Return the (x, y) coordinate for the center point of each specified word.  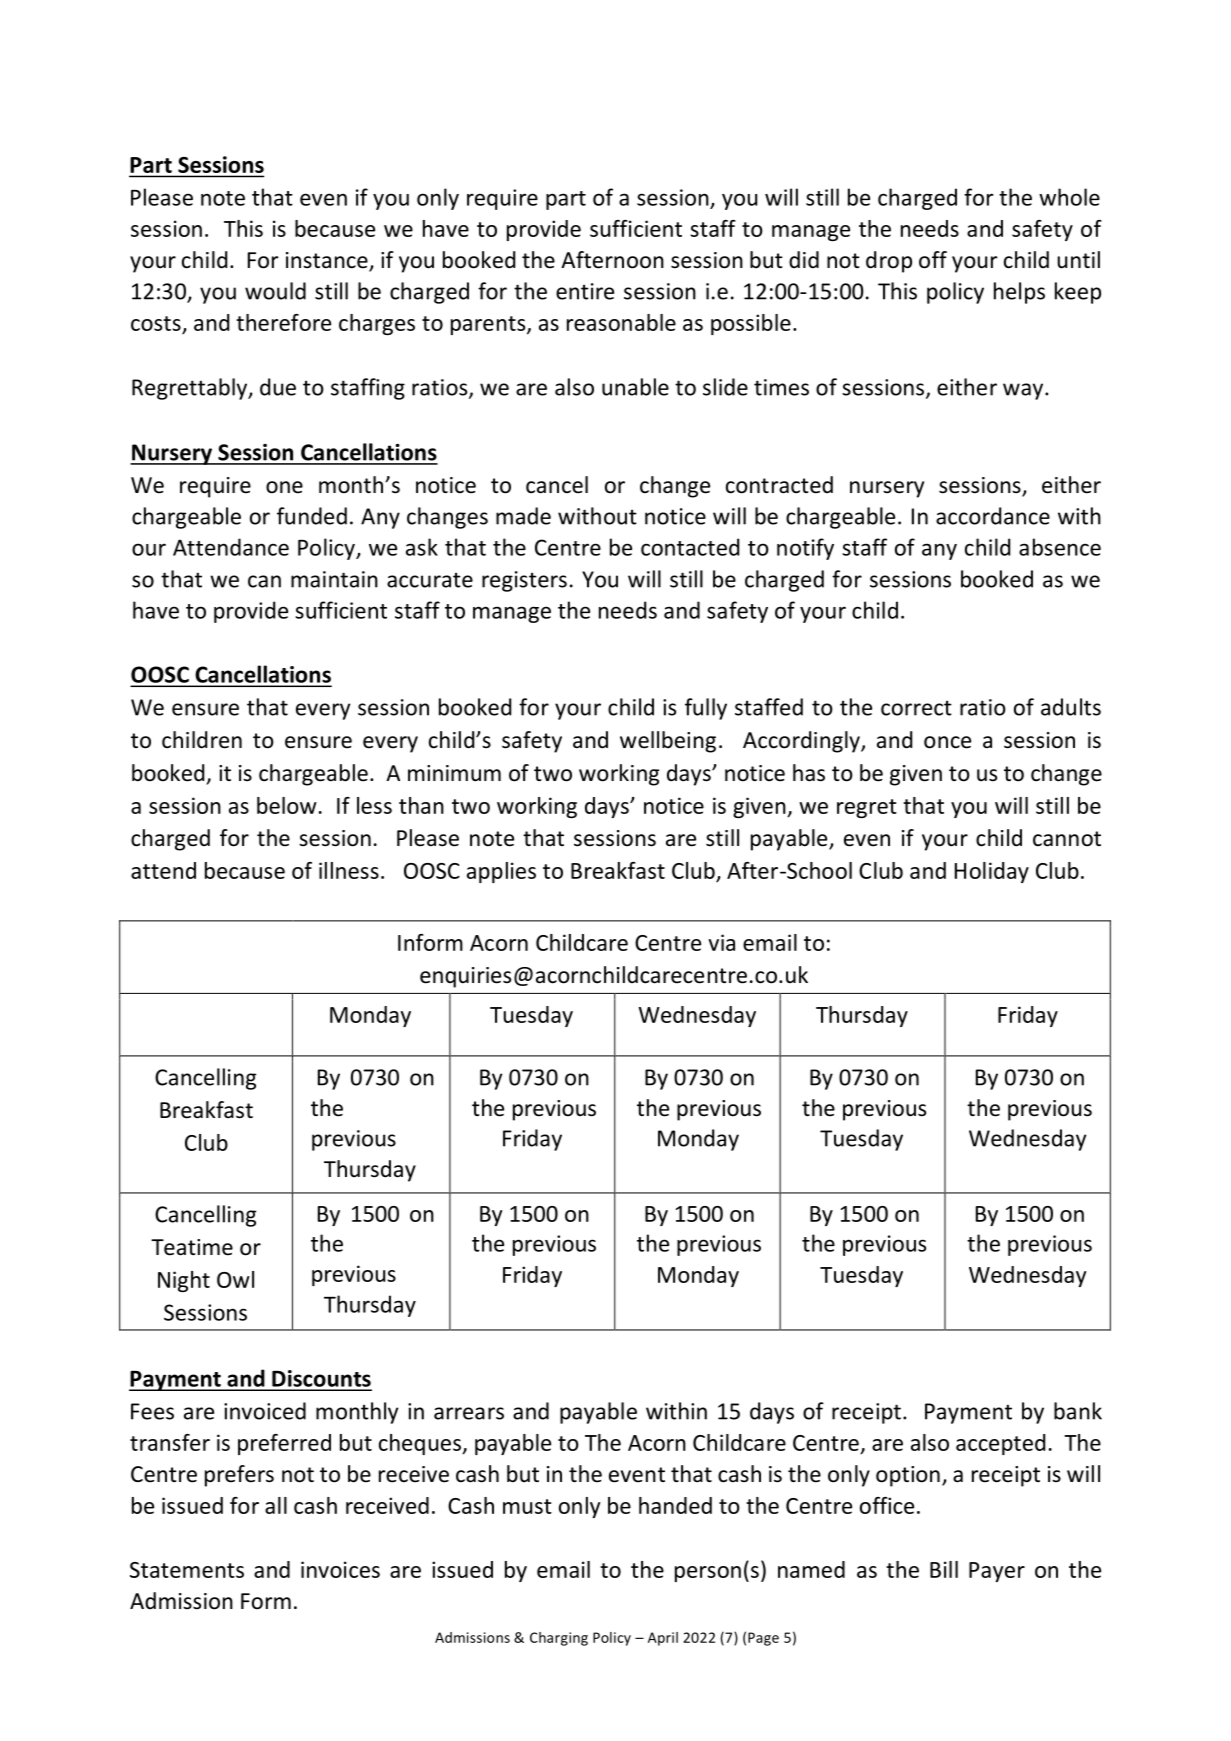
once (947, 742)
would (275, 291)
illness (349, 870)
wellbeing (668, 742)
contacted (690, 547)
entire (585, 291)
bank (1078, 1411)
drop (889, 262)
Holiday (992, 872)
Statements (187, 1570)
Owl (235, 1279)
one (284, 487)
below (287, 805)
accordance (993, 516)
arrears (469, 1413)
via (721, 942)
